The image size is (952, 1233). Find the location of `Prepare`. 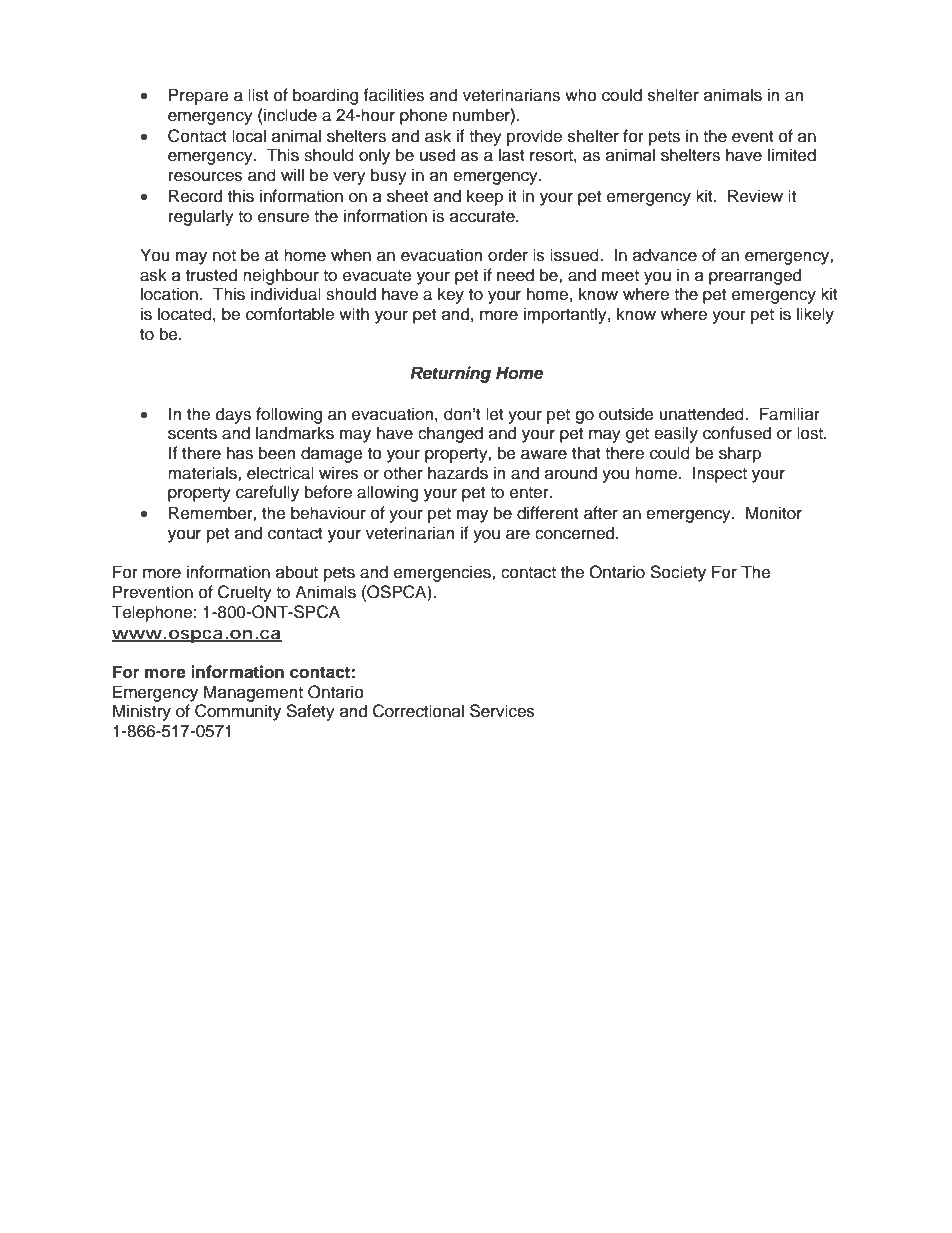

Prepare is located at coordinates (199, 96).
